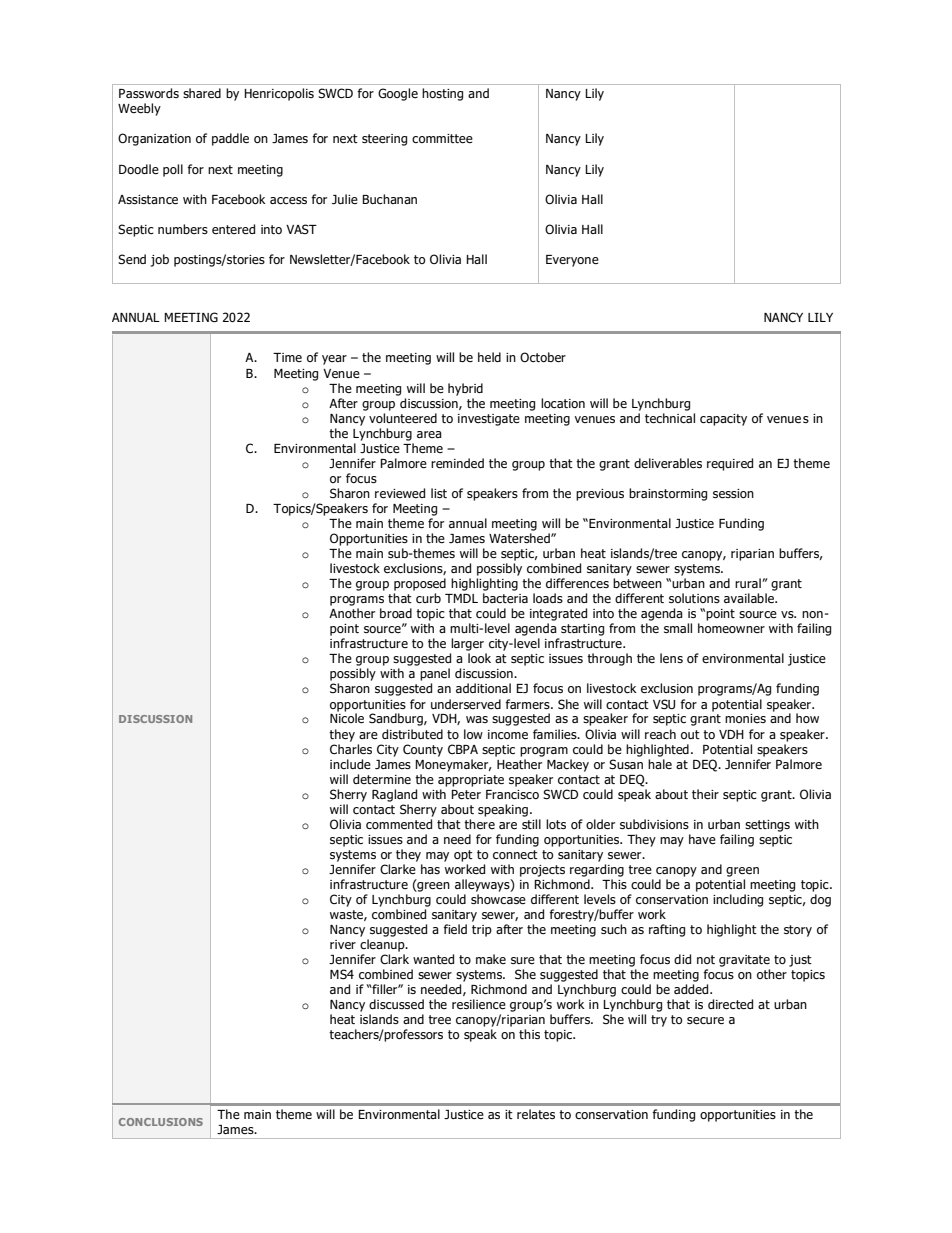 This screenshot has height=1233, width=952. Describe the element at coordinates (705, 794) in the screenshot. I see `their` at that location.
